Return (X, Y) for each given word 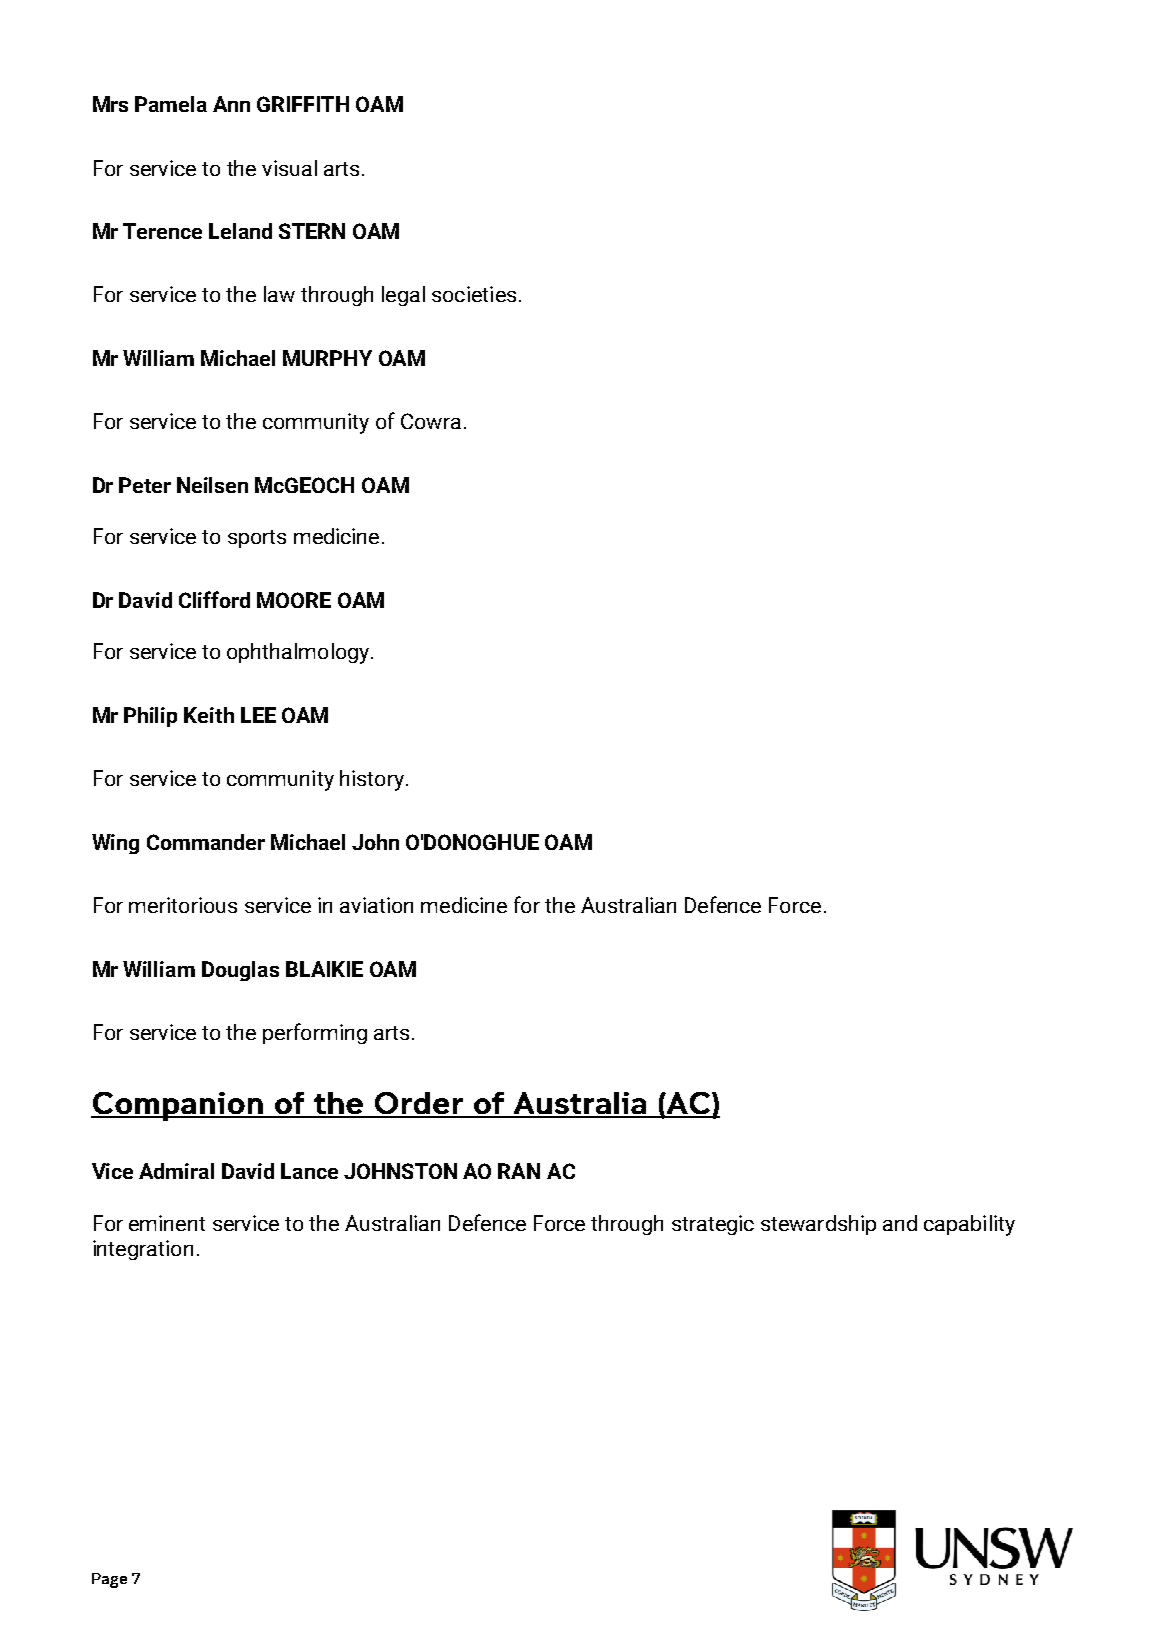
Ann (231, 104)
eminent (167, 1223)
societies (474, 294)
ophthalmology (299, 653)
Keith (209, 715)
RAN (519, 1171)
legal (403, 296)
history (373, 780)
